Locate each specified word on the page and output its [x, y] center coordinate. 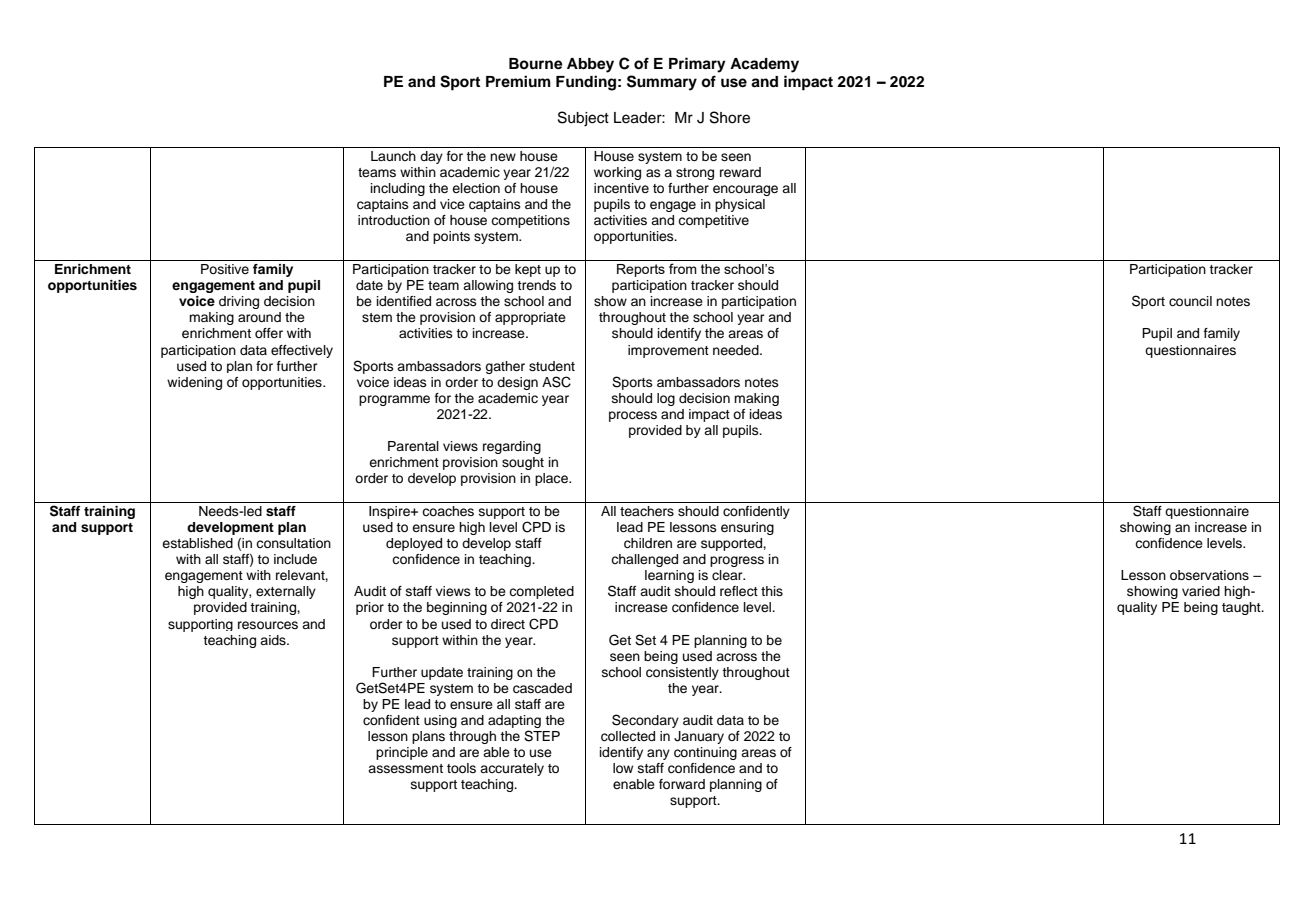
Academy [764, 65]
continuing [705, 753]
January [699, 737]
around [259, 317]
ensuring [747, 528]
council [1190, 301]
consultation [293, 543]
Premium [518, 81]
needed [737, 350]
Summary [662, 83]
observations [1209, 575]
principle [402, 753]
